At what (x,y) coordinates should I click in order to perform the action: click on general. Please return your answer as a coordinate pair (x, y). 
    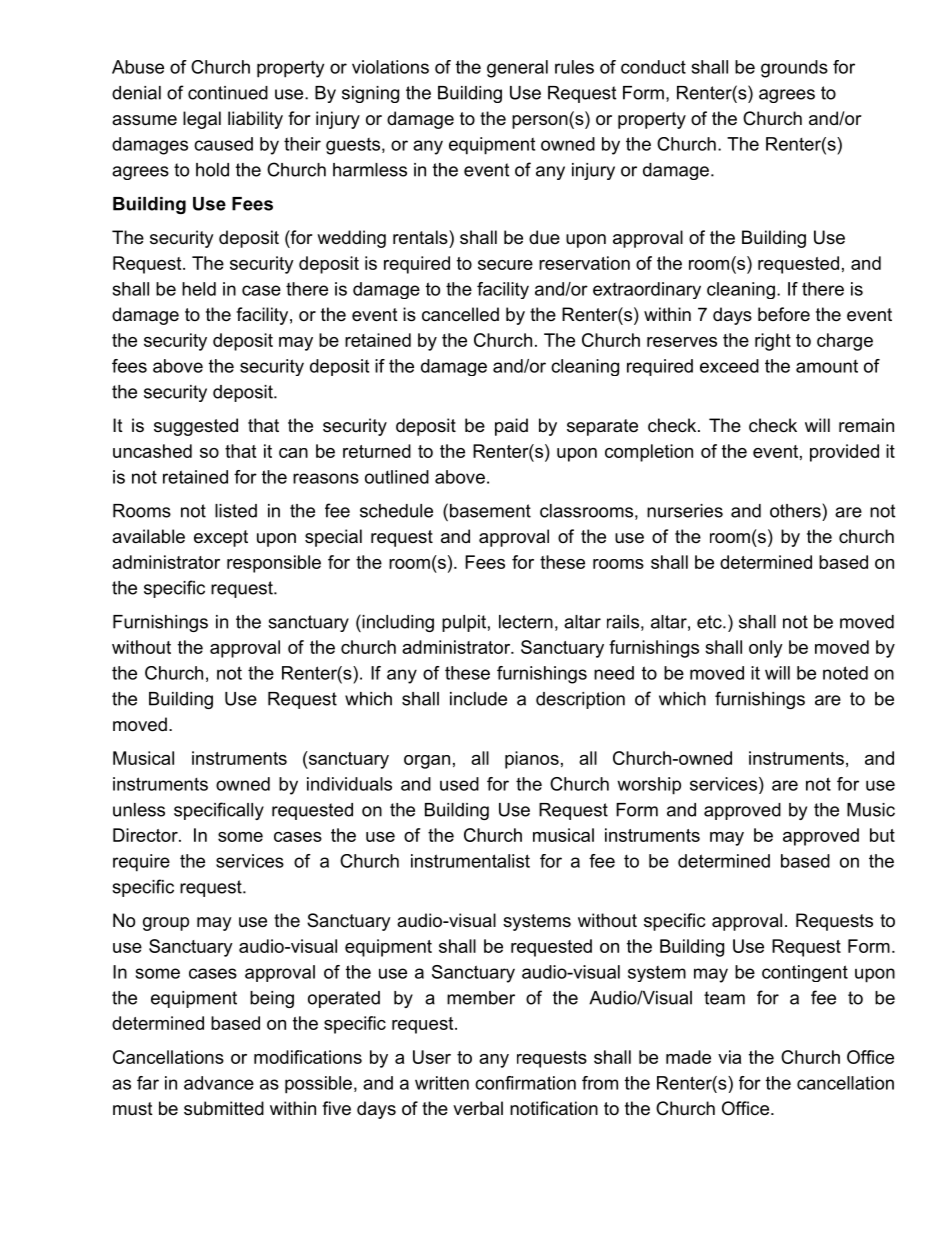
    Looking at the image, I should click on (517, 69).
